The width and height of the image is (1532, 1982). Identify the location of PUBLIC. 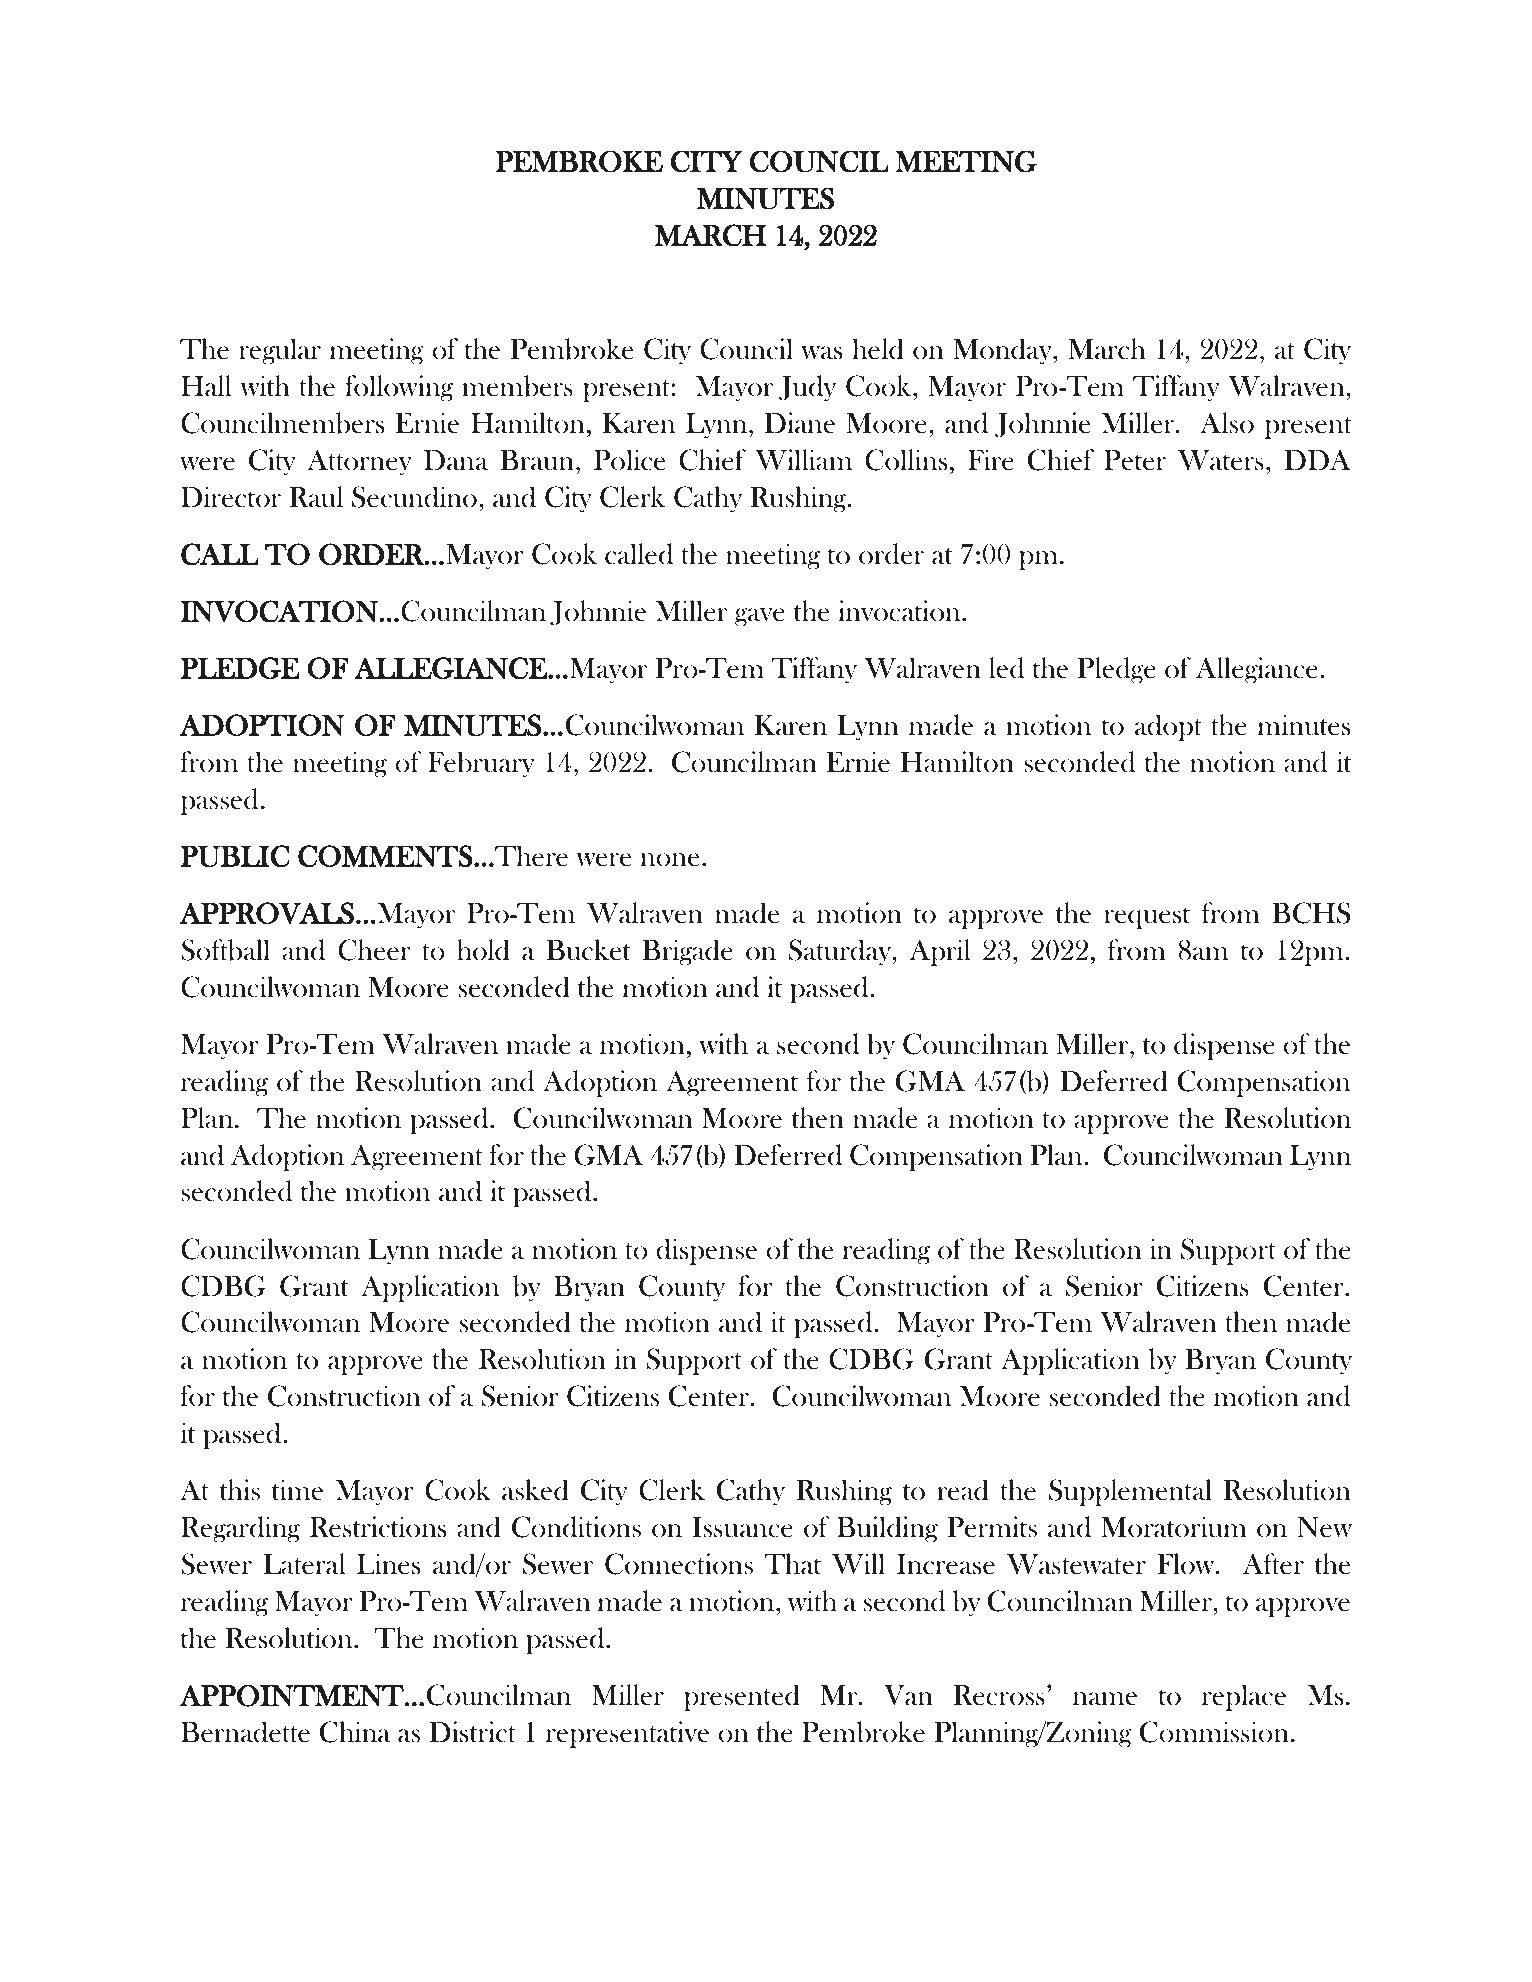
(235, 856).
